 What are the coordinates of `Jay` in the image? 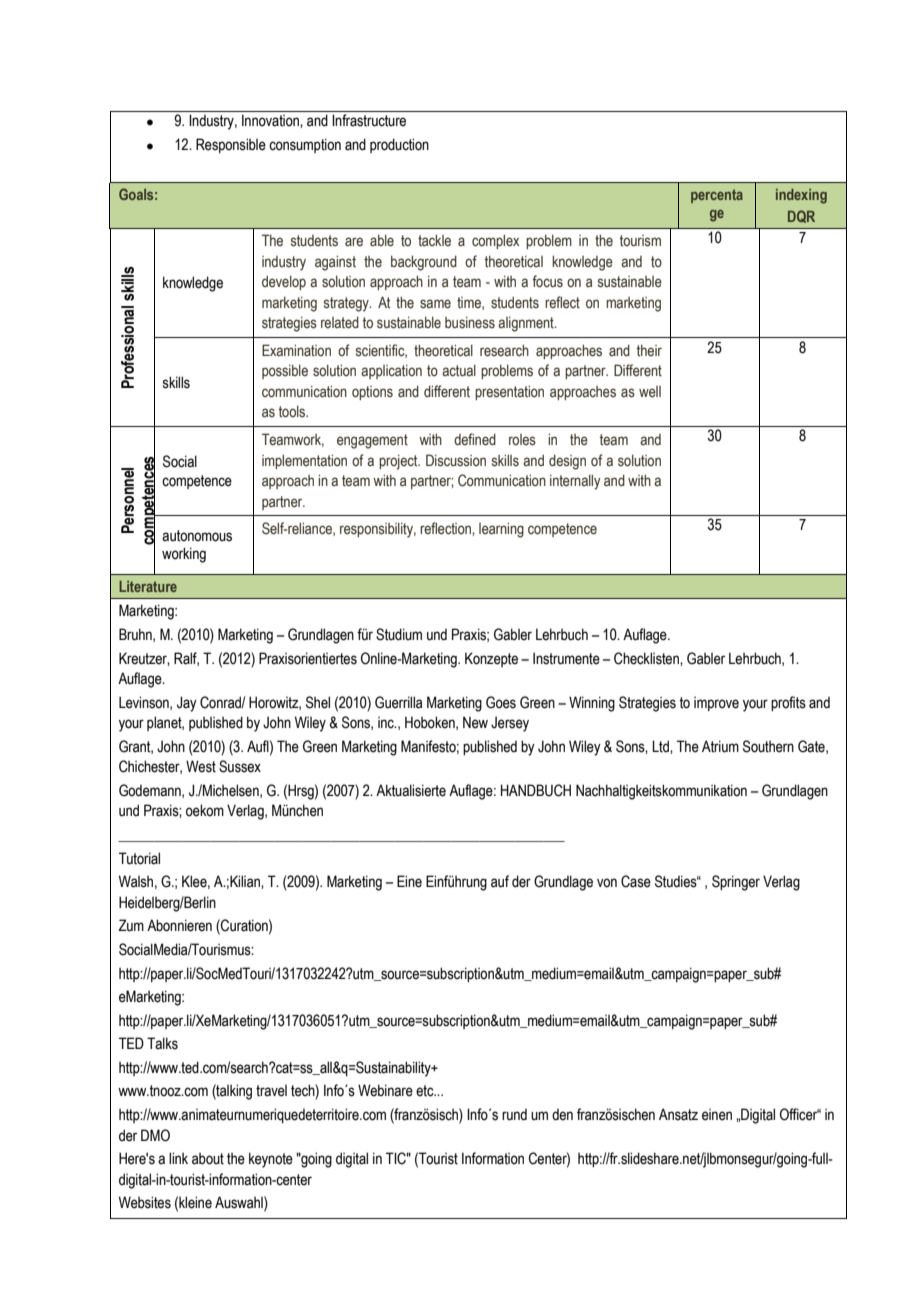 It's located at (187, 704).
